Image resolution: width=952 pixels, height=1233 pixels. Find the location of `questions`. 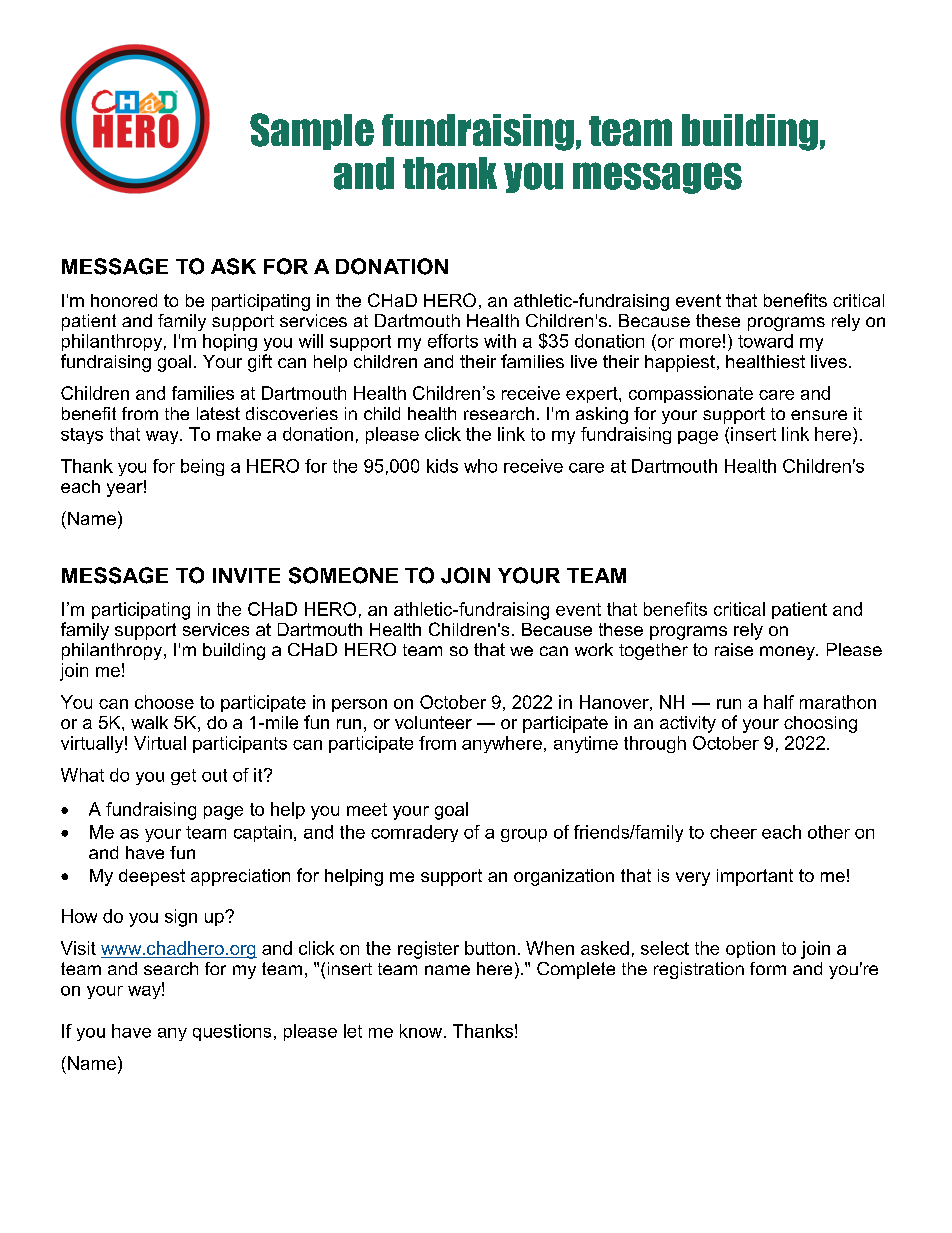

questions is located at coordinates (232, 1032).
